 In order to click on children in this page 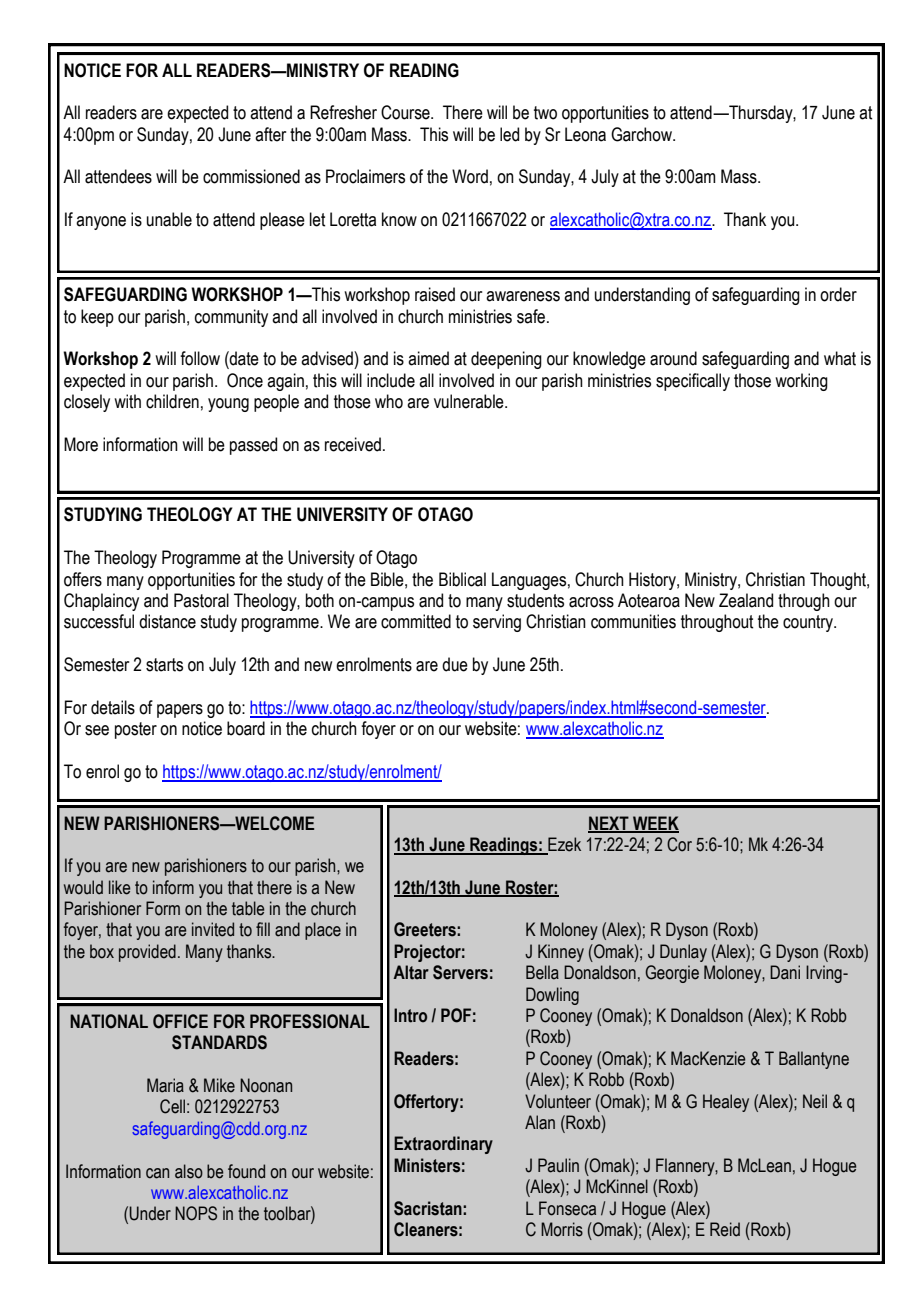, I will do `click(172, 401)`.
